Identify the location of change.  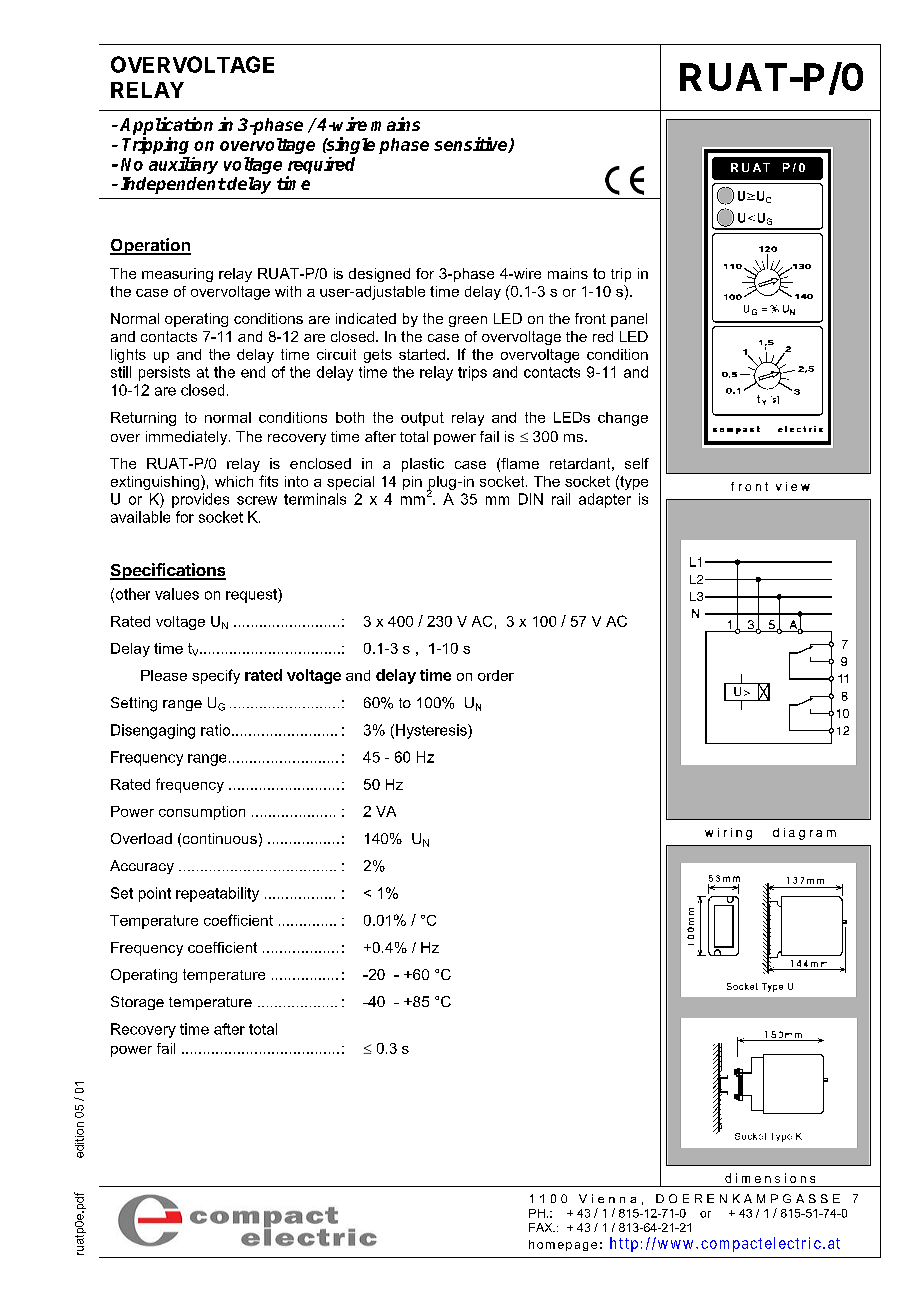
(623, 419).
